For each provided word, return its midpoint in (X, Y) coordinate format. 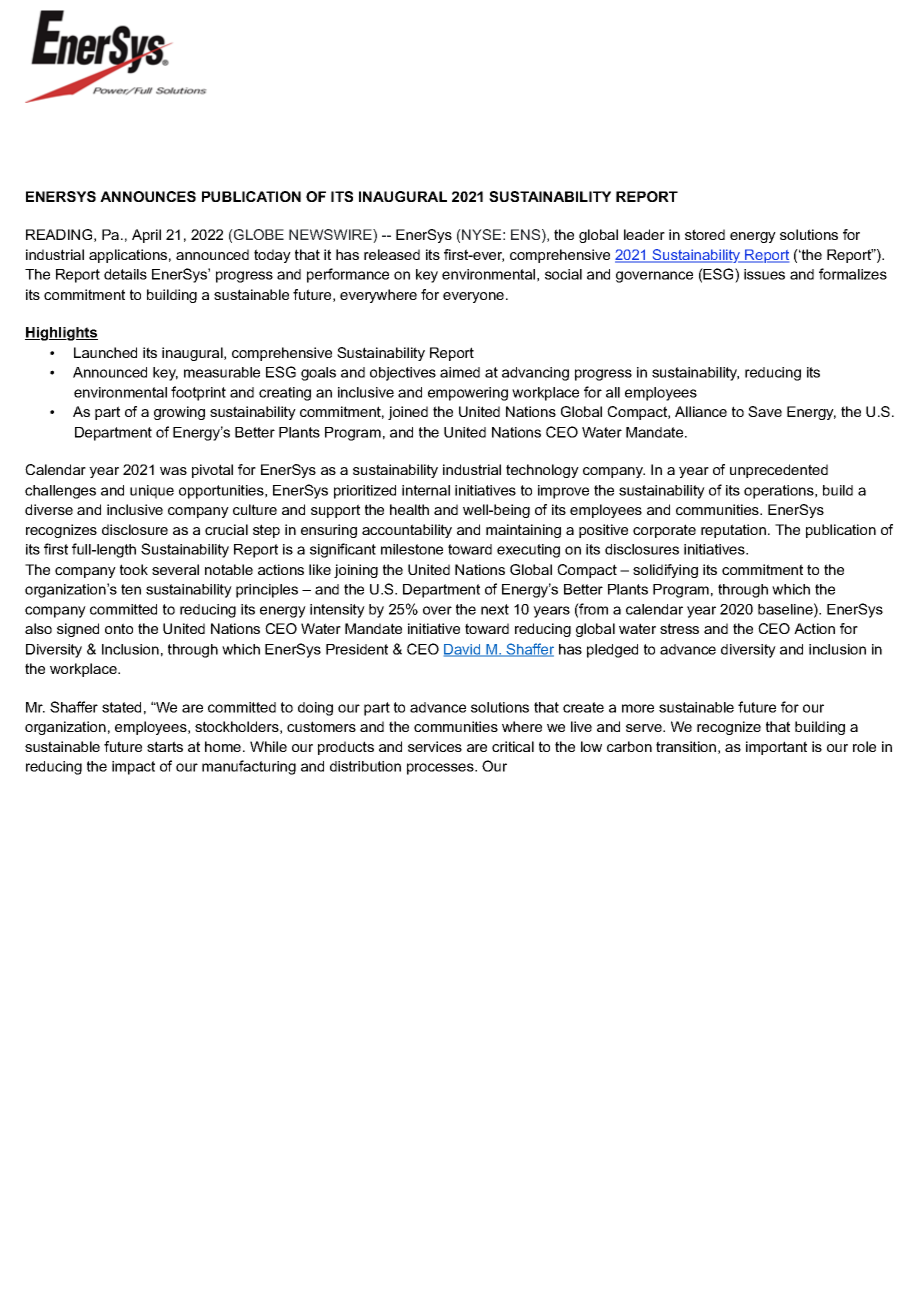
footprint (198, 393)
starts (165, 746)
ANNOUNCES (148, 196)
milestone (412, 549)
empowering (468, 394)
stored (705, 234)
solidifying (665, 571)
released (392, 254)
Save (765, 411)
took (134, 569)
